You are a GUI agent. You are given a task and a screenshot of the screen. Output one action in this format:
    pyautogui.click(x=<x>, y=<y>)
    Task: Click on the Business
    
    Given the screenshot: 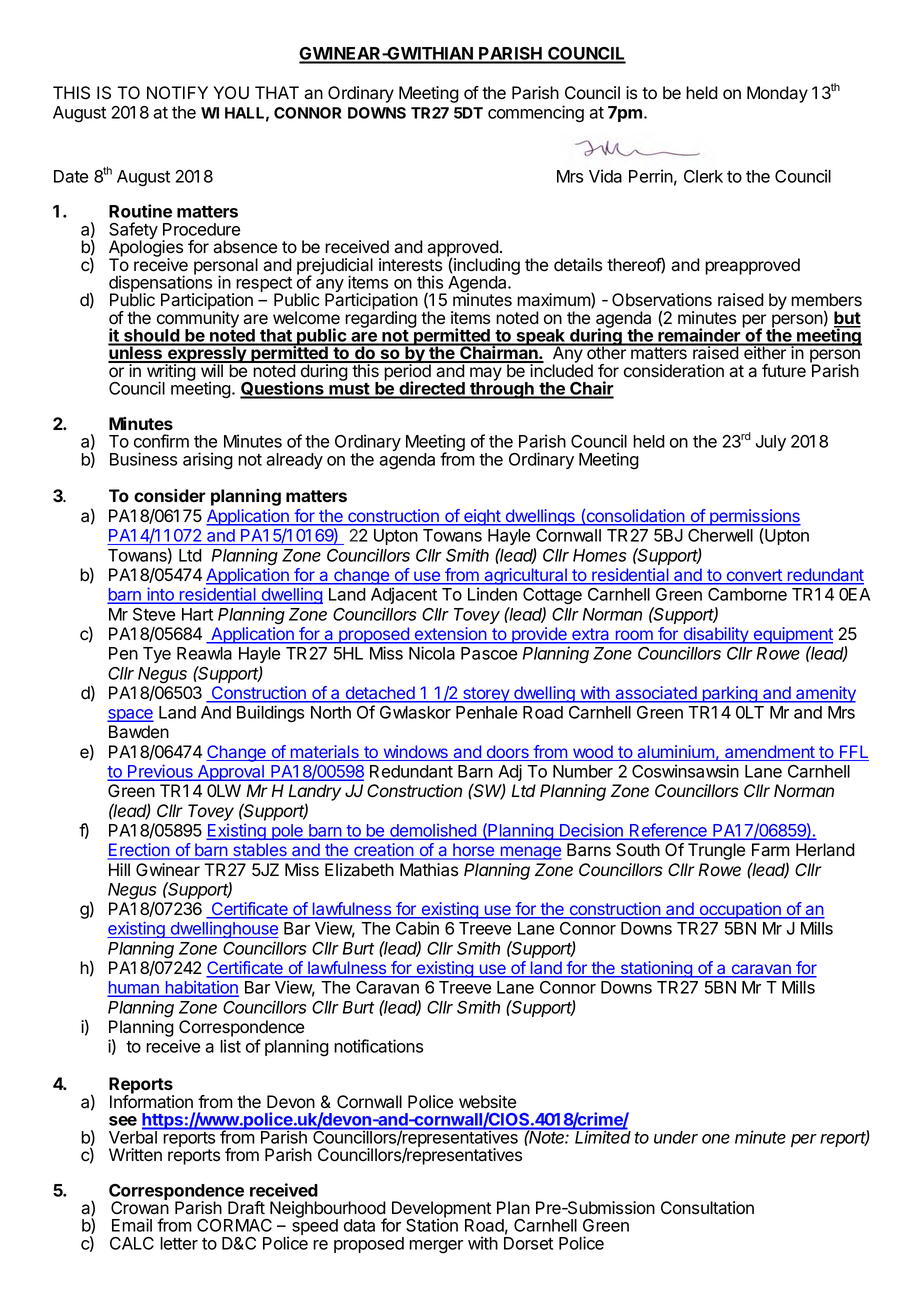 What is the action you would take?
    pyautogui.click(x=143, y=459)
